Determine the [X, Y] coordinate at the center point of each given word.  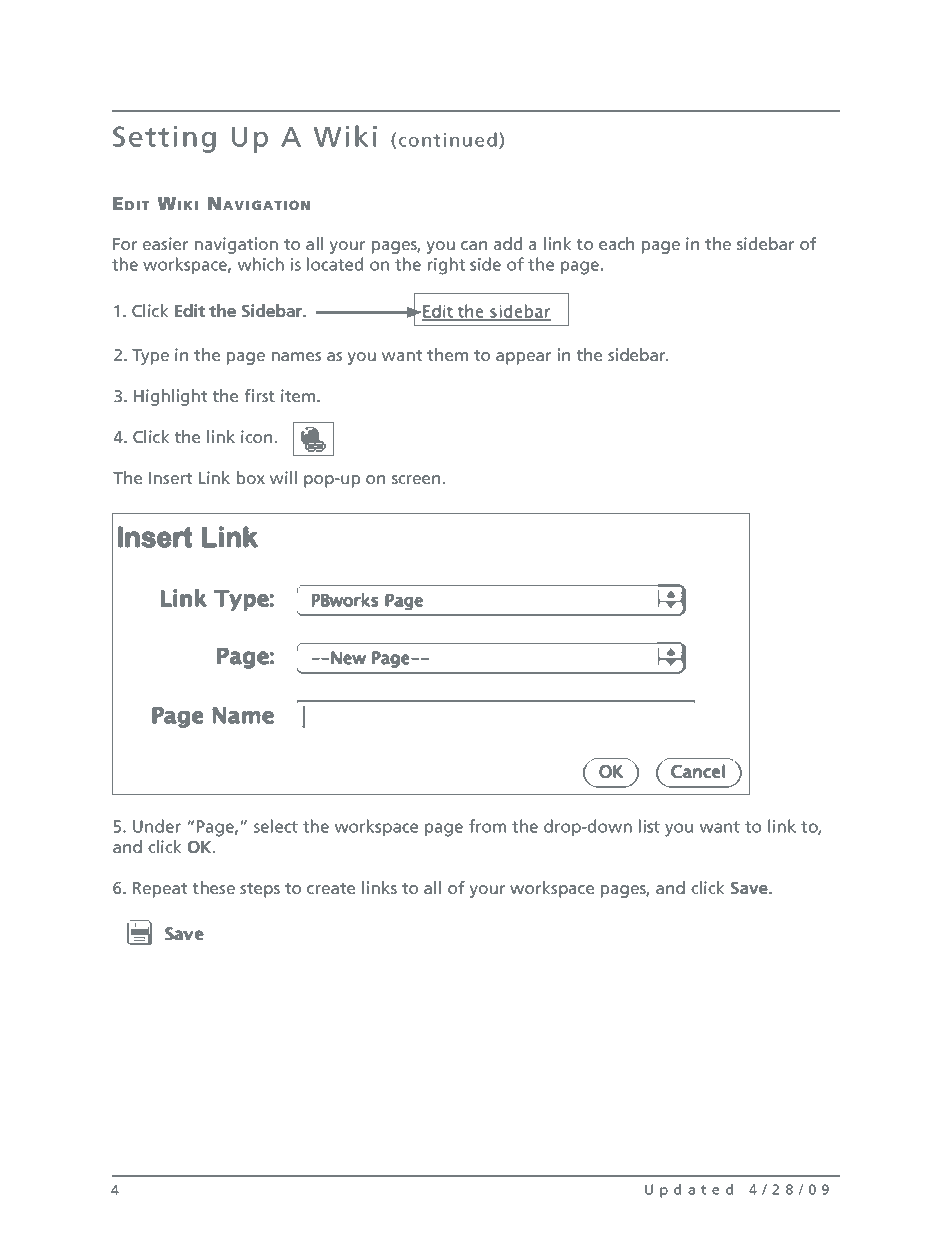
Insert [170, 478]
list [649, 826]
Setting [164, 139]
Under [157, 826]
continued [448, 139]
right [446, 266]
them [447, 354]
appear [523, 358]
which [261, 264]
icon [256, 436]
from [487, 826]
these [213, 887]
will [283, 477]
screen [416, 479]
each [616, 243]
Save [750, 888]
